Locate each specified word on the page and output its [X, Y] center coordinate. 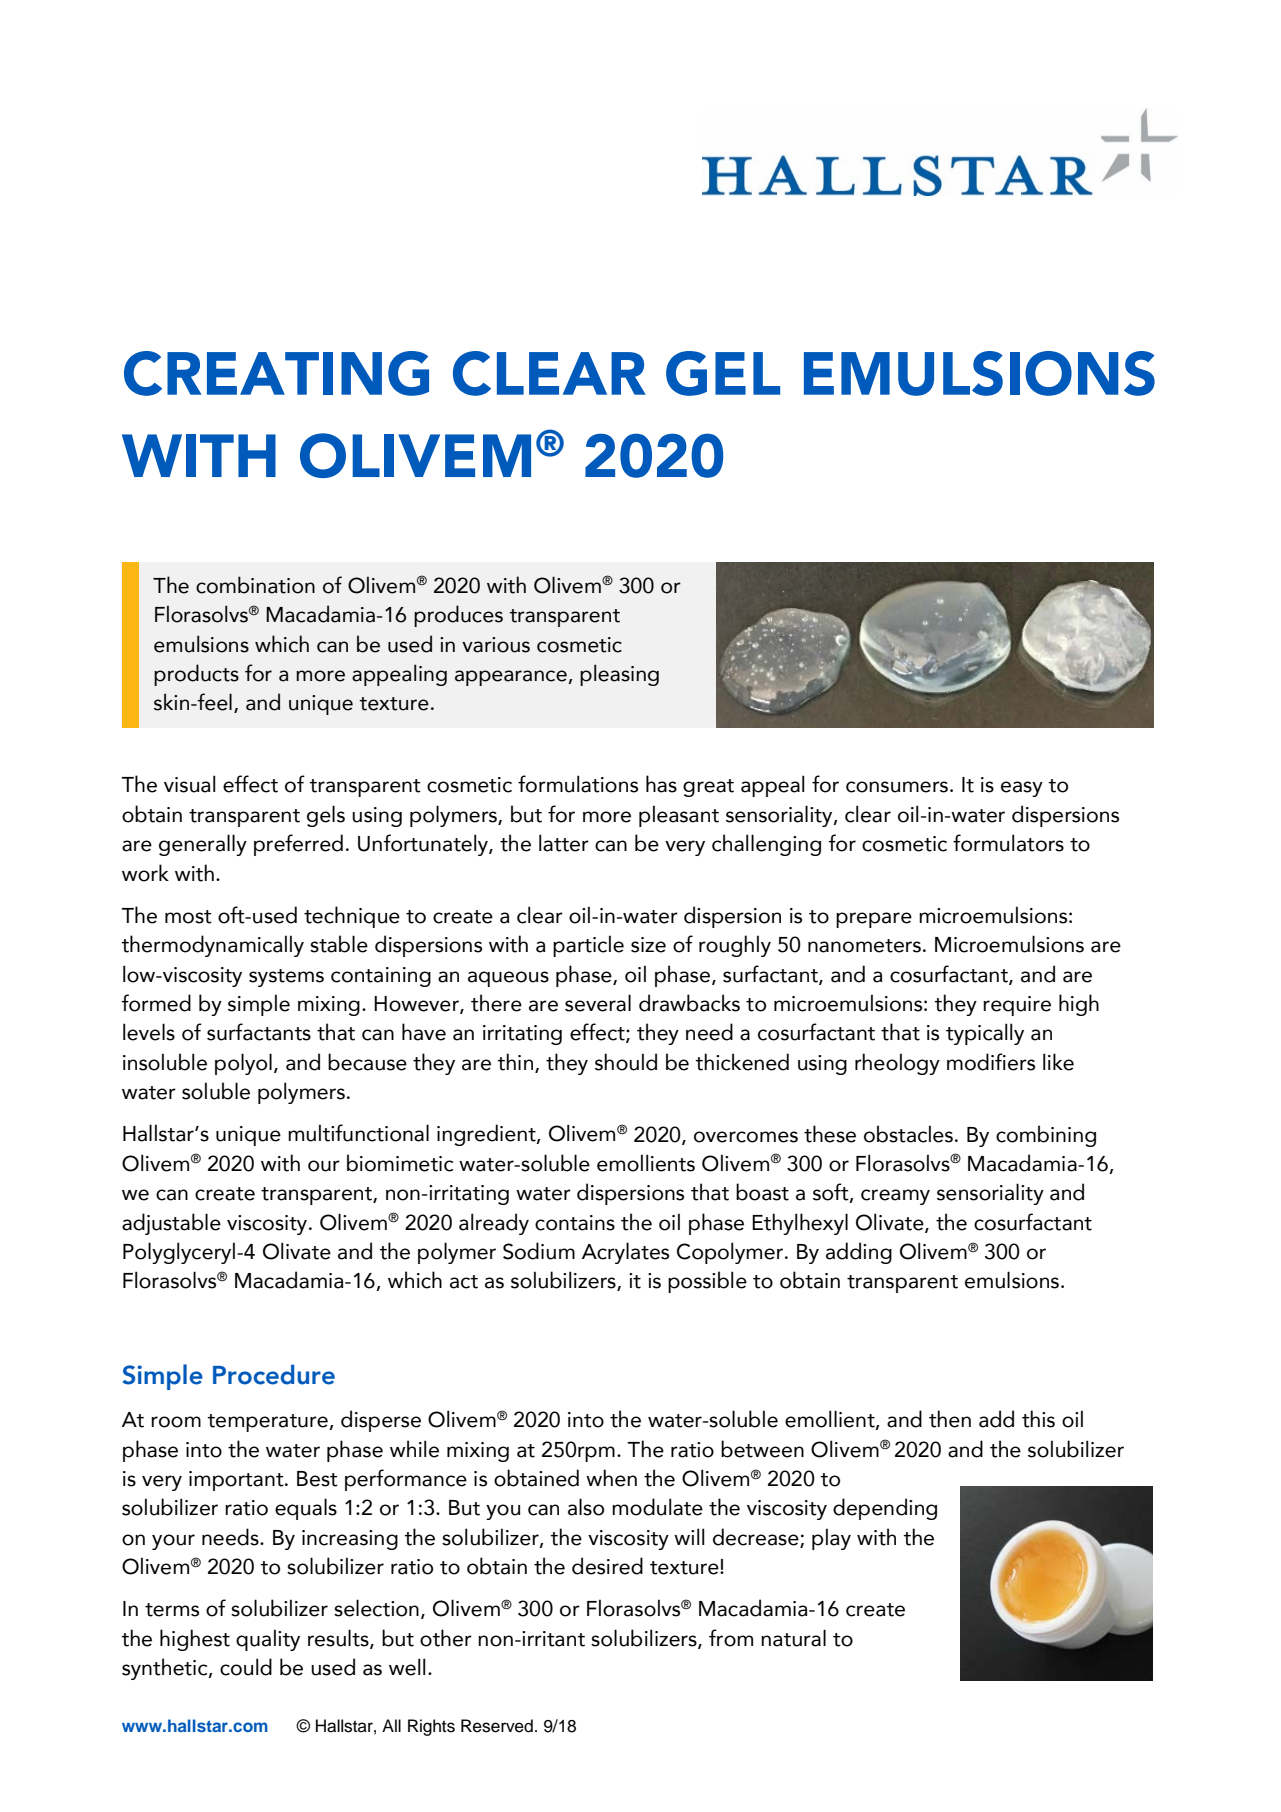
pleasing [619, 675]
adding [859, 1253]
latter [564, 843]
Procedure [274, 1374]
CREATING [276, 373]
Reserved [497, 1726]
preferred [298, 845]
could [246, 1667]
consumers [897, 787]
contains [575, 1223]
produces [458, 616]
